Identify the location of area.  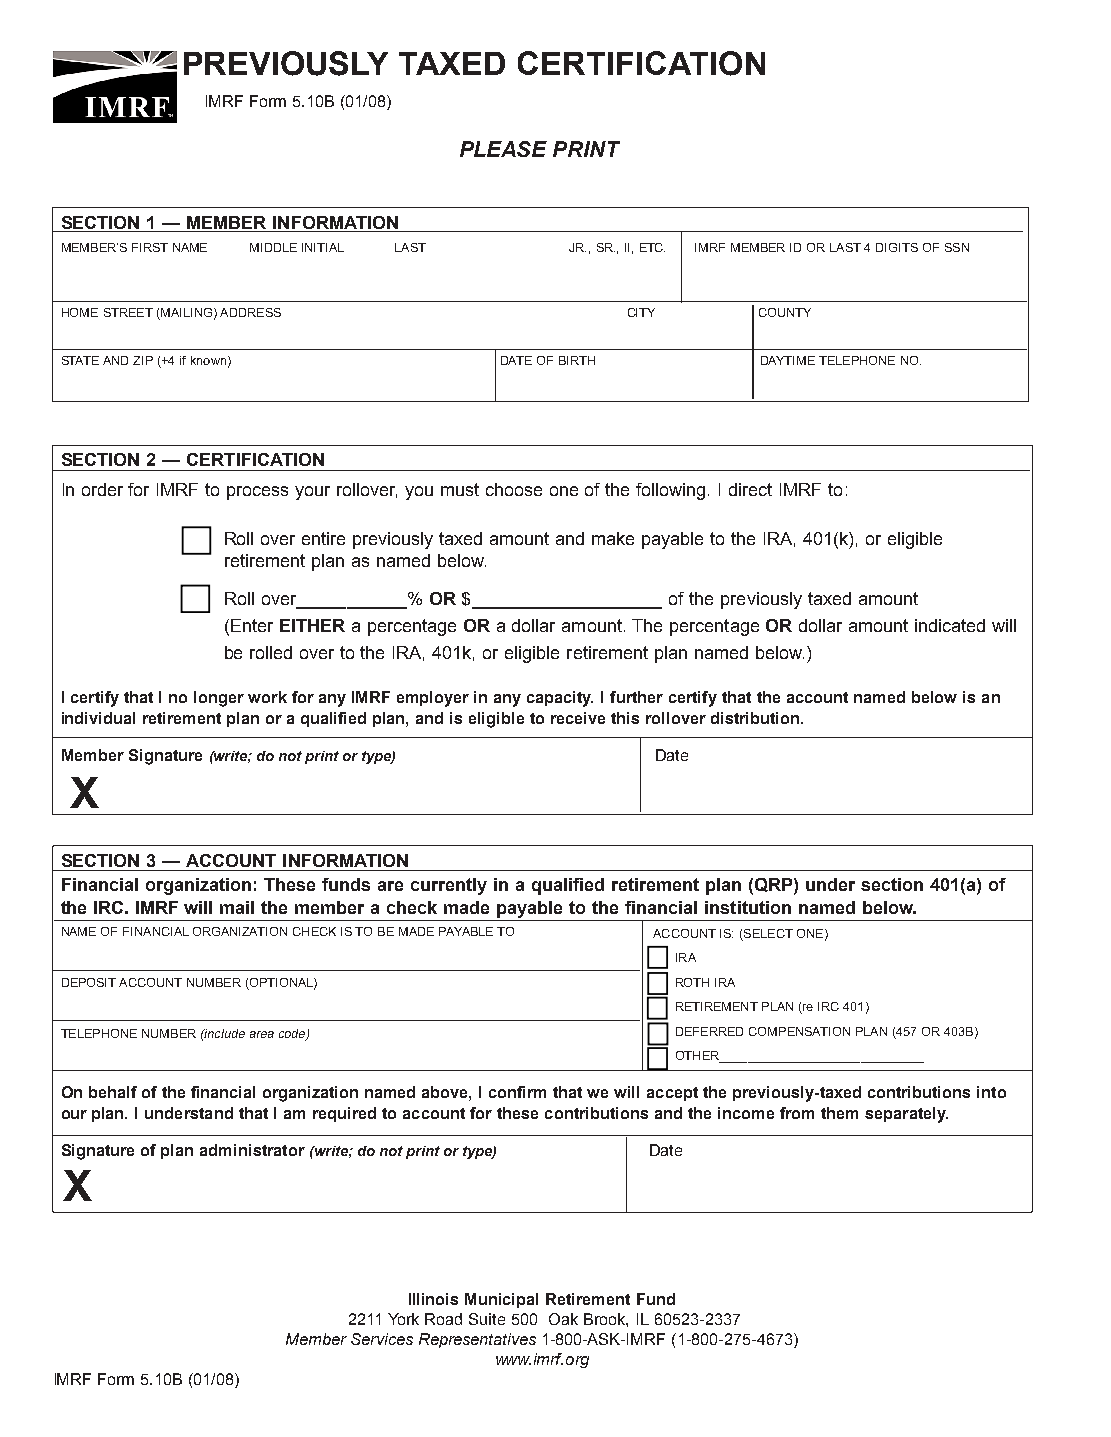
(262, 1034).
